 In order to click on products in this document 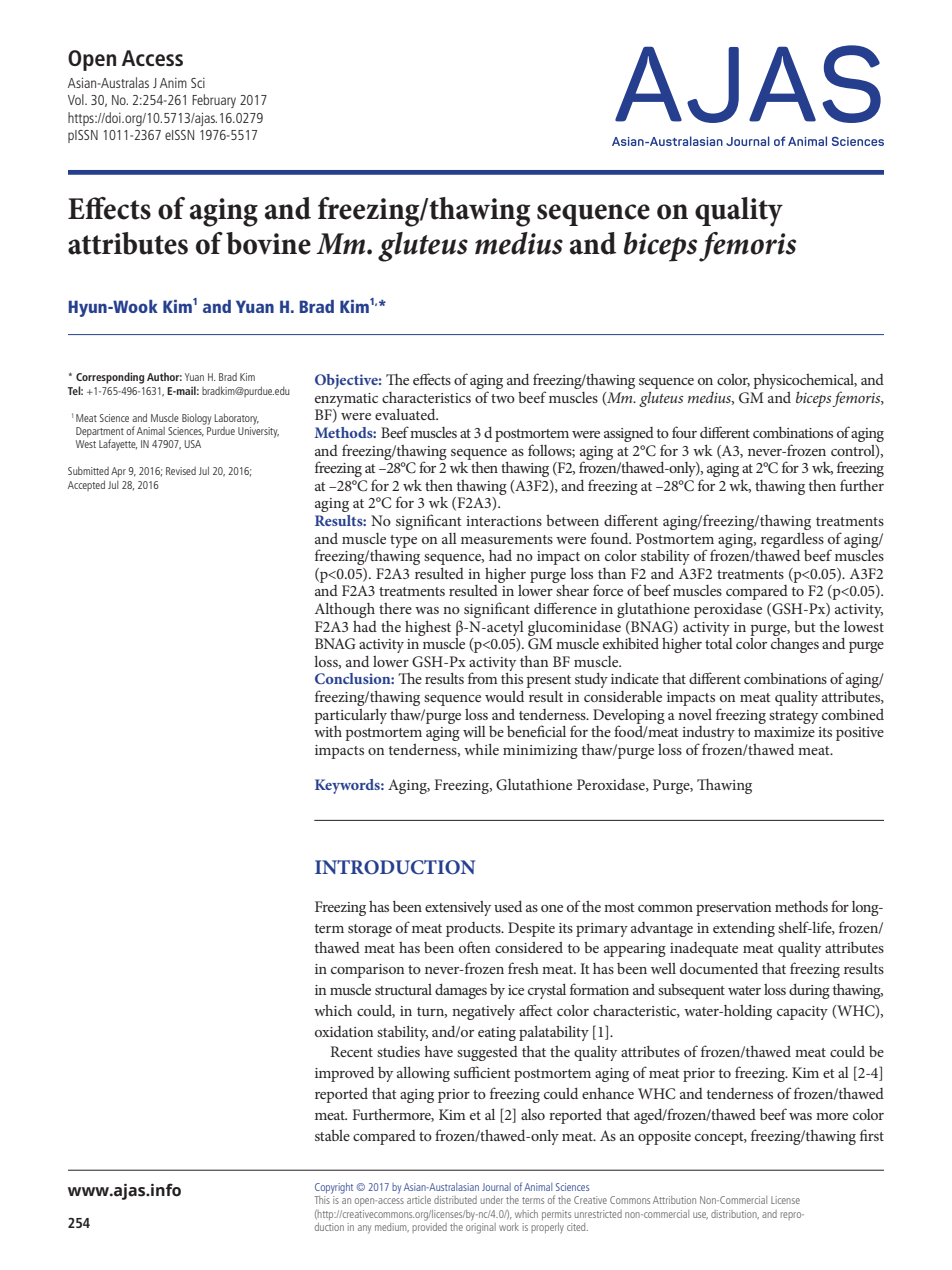, I will do `click(474, 929)`.
